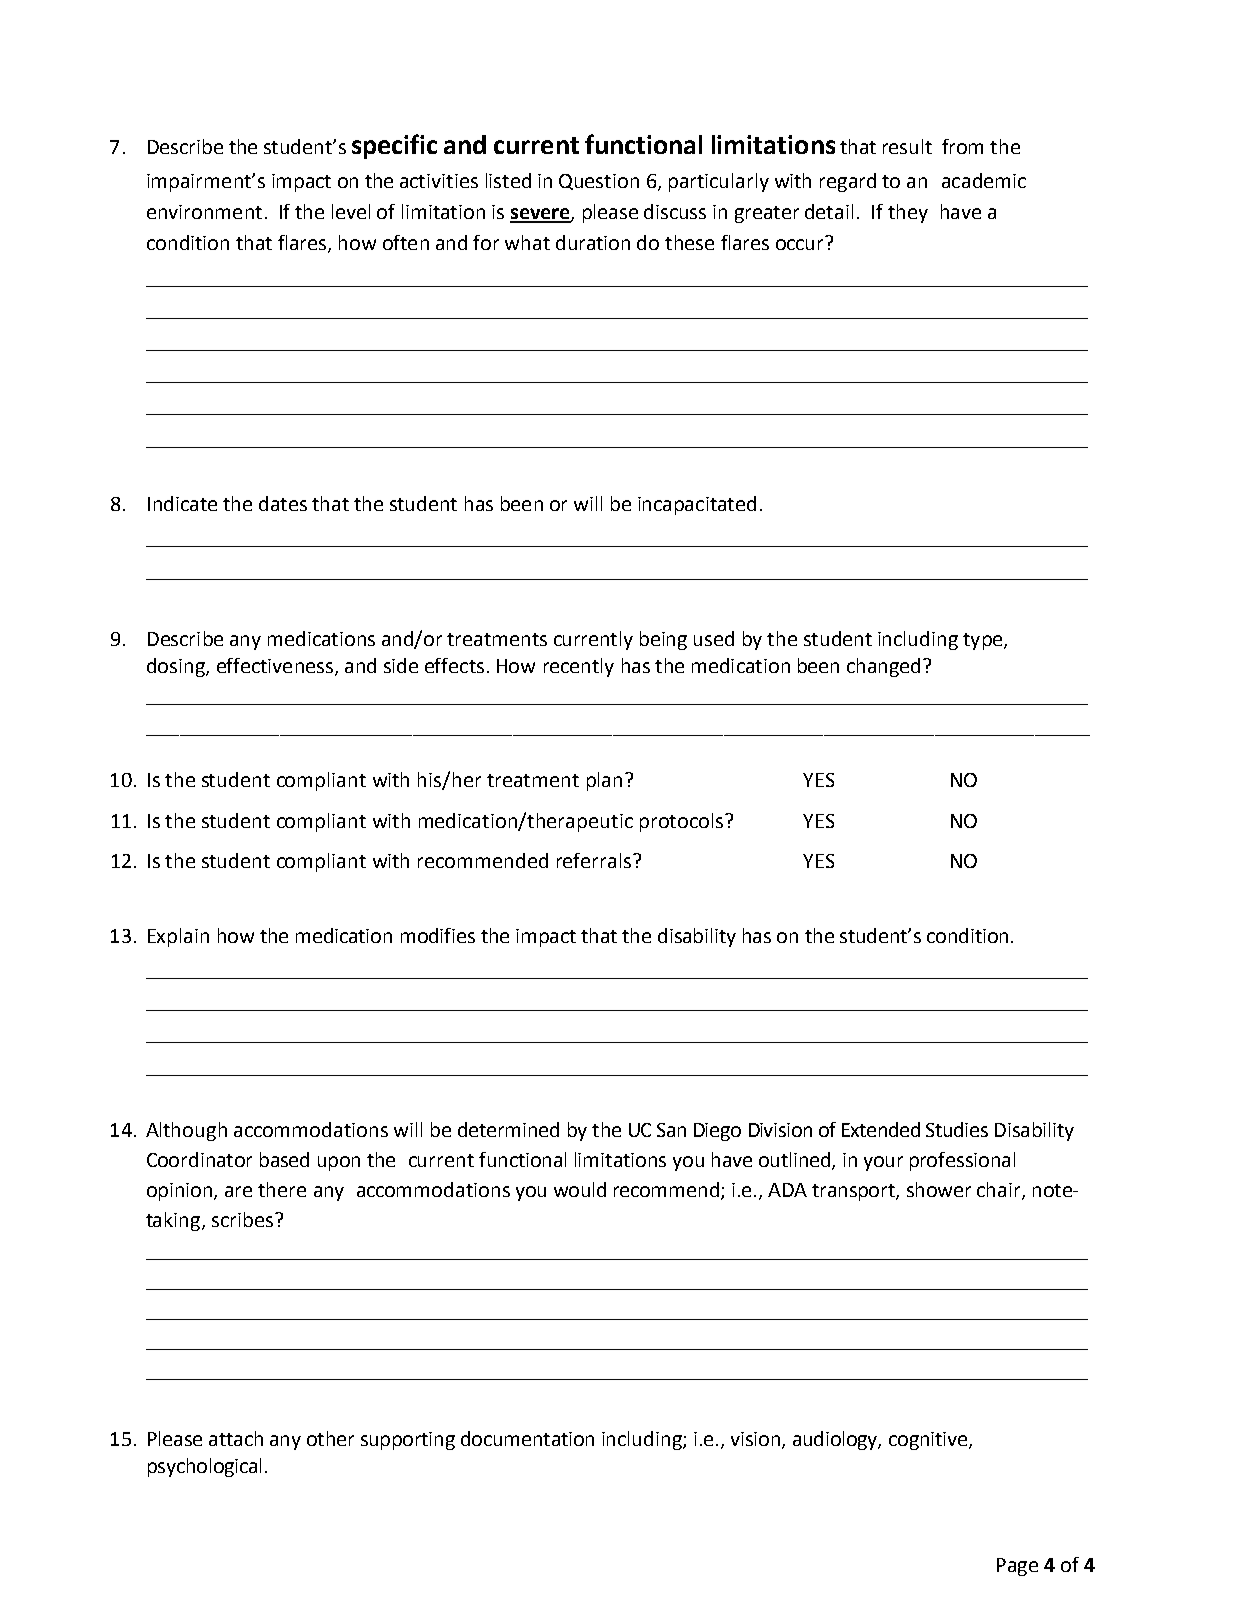 This document has width=1241, height=1606. Describe the element at coordinates (527, 1438) in the document. I see `documentation` at that location.
